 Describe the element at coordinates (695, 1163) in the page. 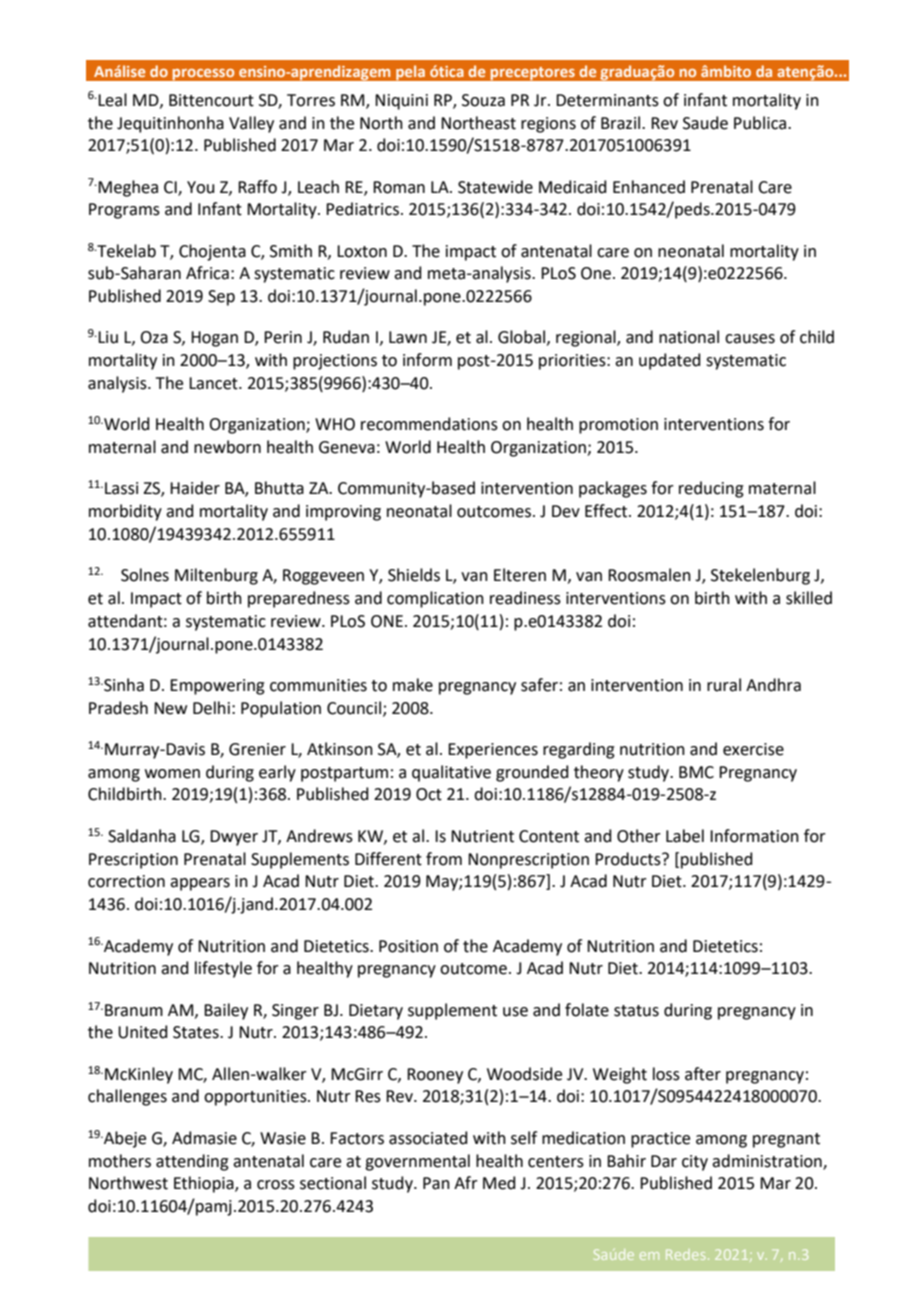

I see `city` at that location.
